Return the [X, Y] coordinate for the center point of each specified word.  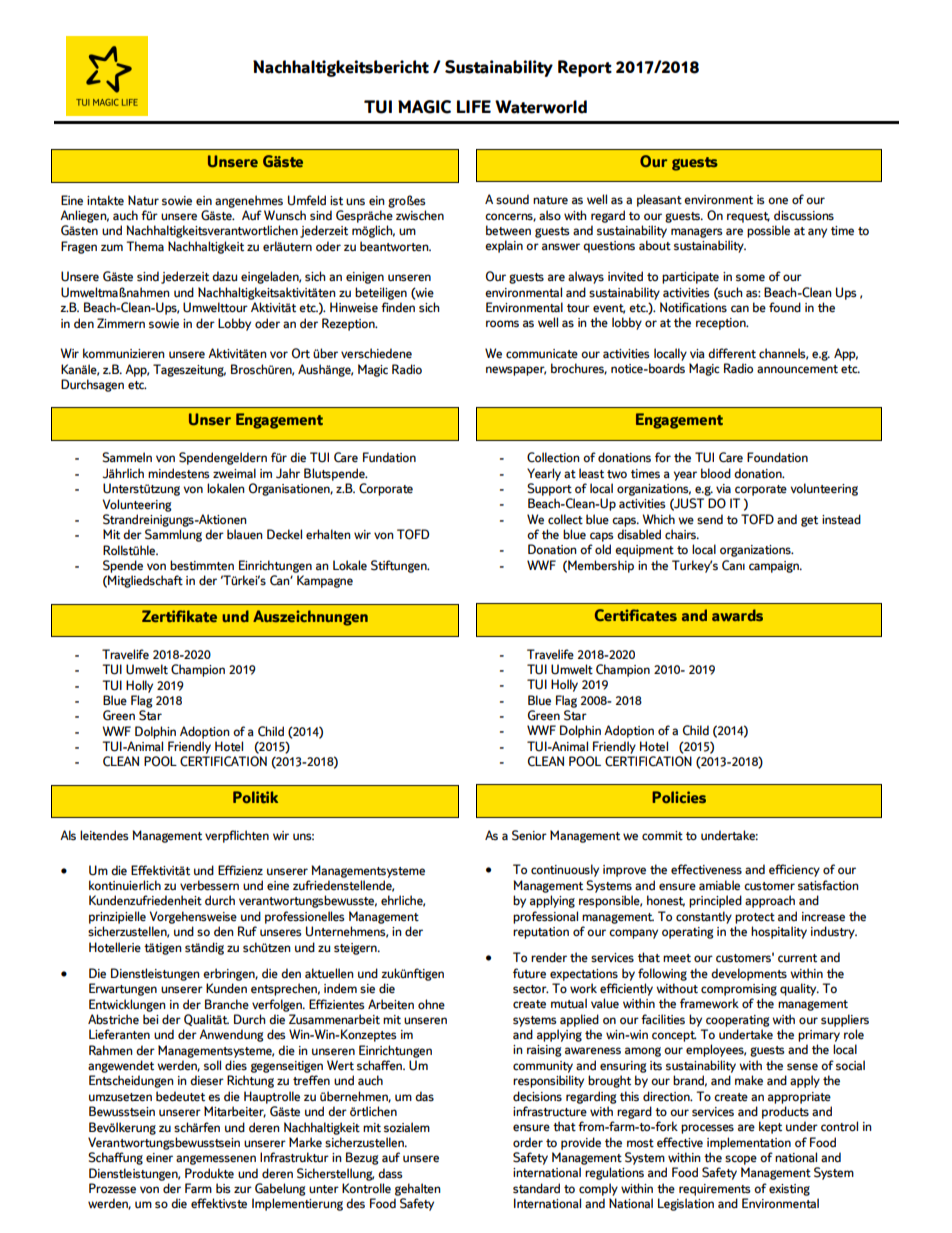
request [748, 217]
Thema [145, 246]
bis [223, 1188]
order [528, 1142]
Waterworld [541, 107]
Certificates [636, 615]
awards [737, 615]
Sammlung [173, 535]
